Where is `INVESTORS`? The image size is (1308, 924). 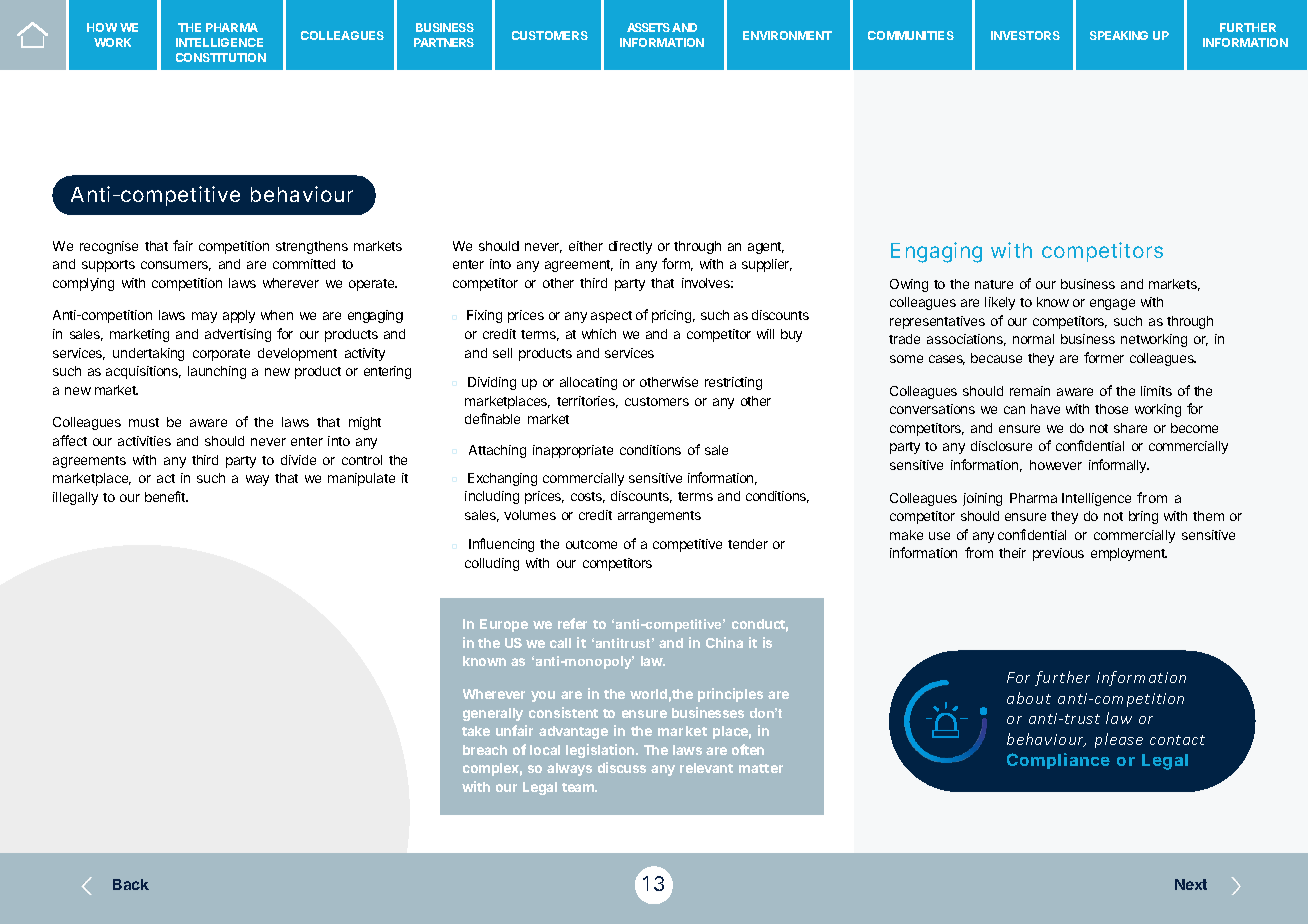 INVESTORS is located at coordinates (1025, 35).
